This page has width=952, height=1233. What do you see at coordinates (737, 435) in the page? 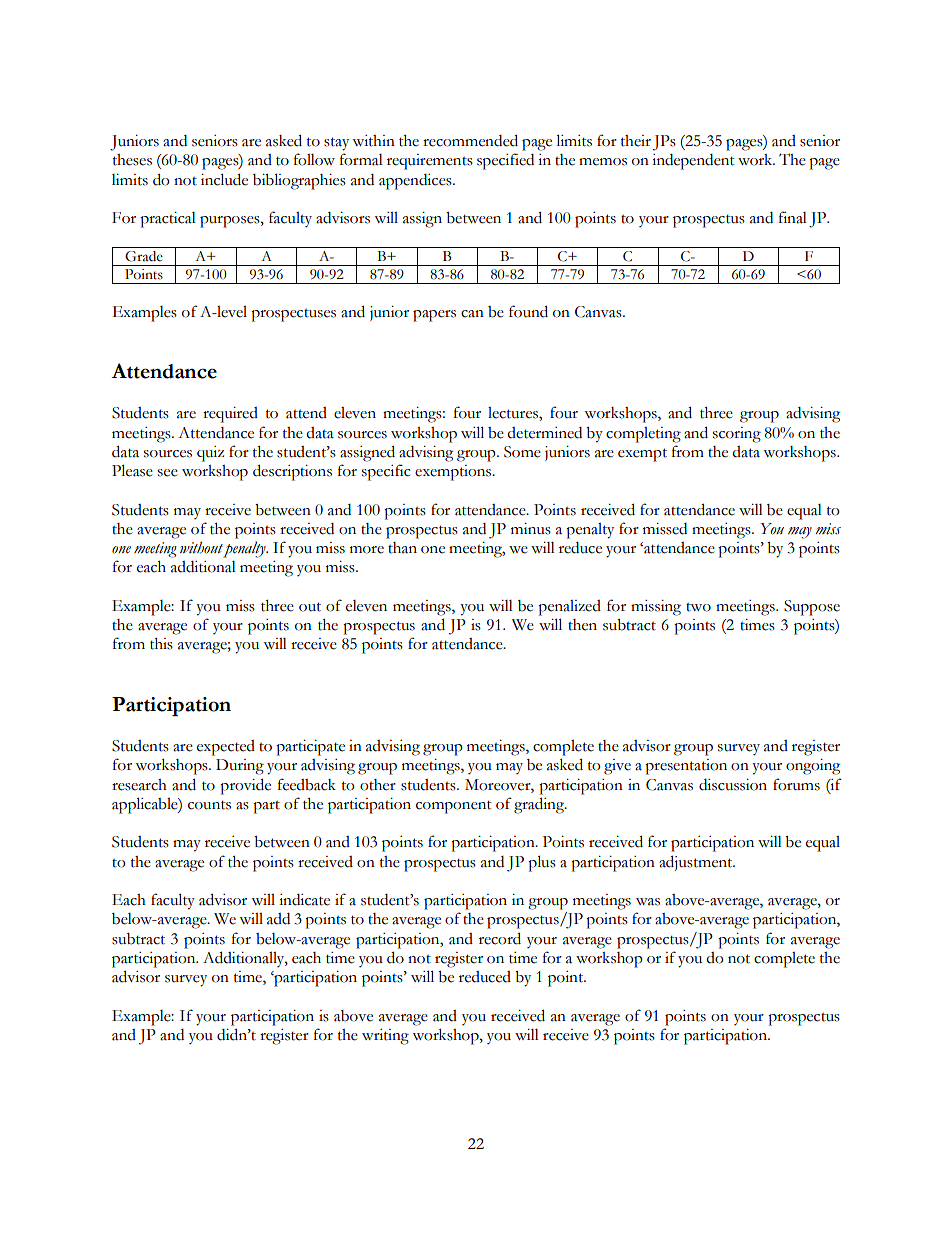
I see `scoring` at bounding box center [737, 435].
